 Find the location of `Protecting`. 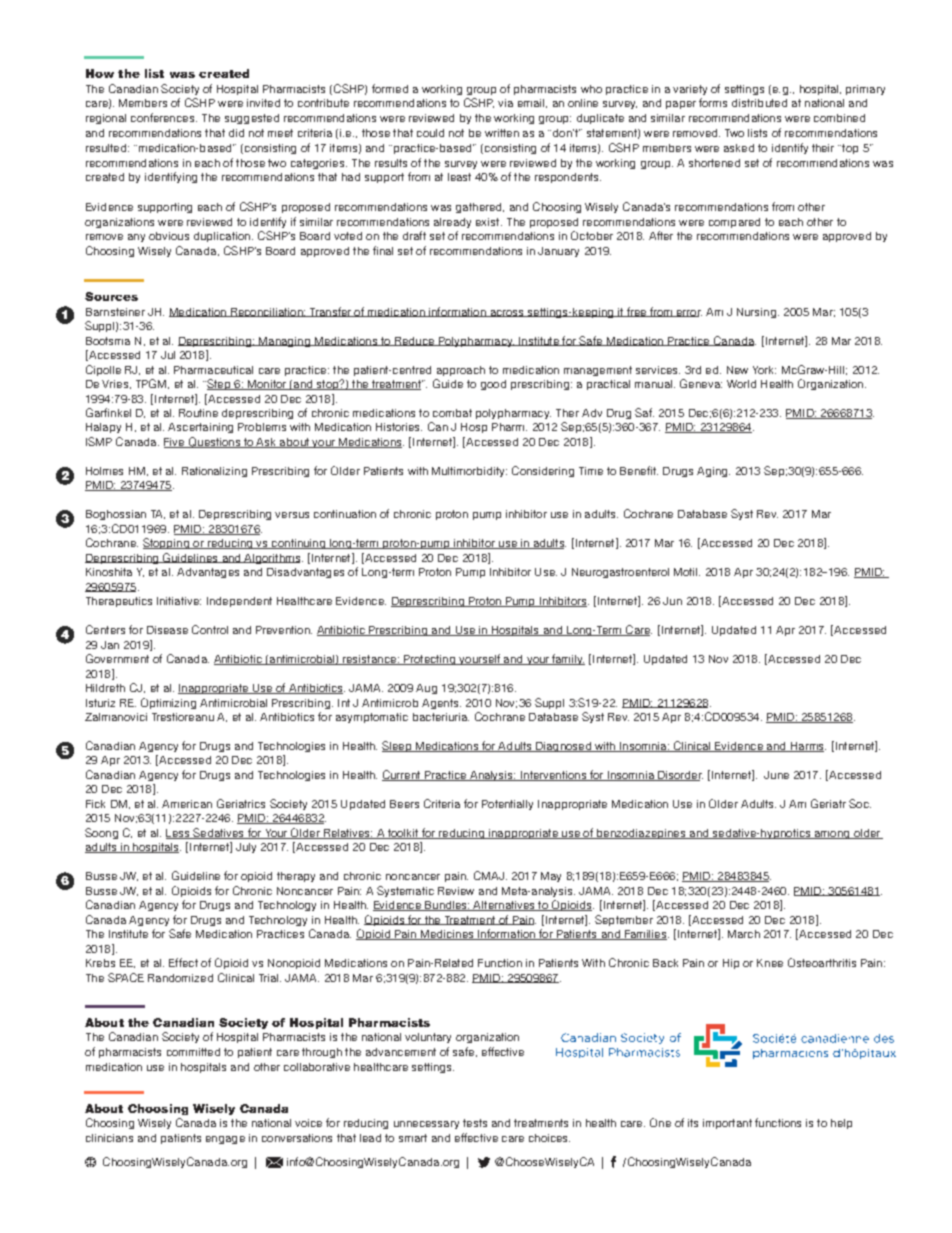

Protecting is located at coordinates (430, 660).
